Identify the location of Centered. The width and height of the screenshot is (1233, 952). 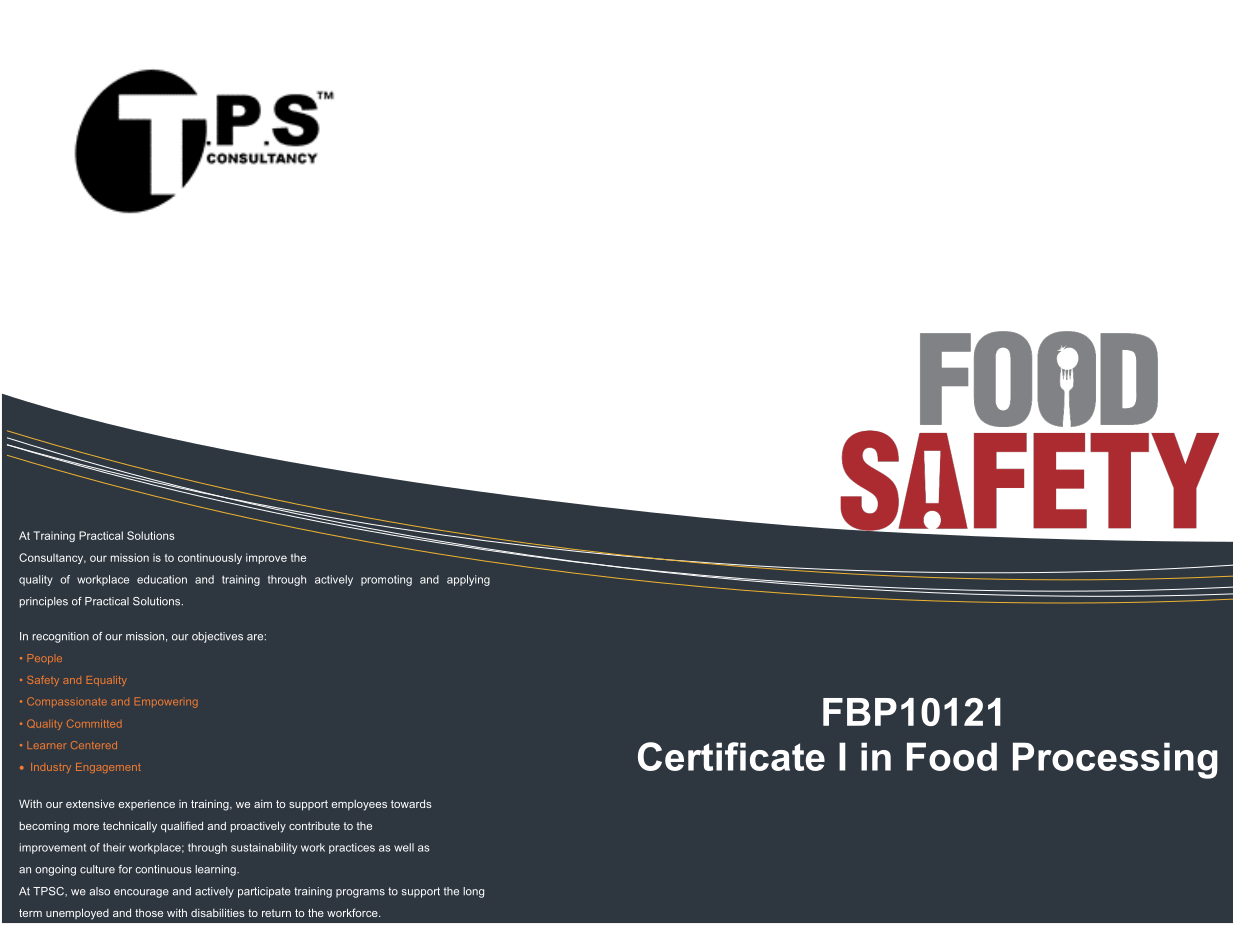
(94, 745).
